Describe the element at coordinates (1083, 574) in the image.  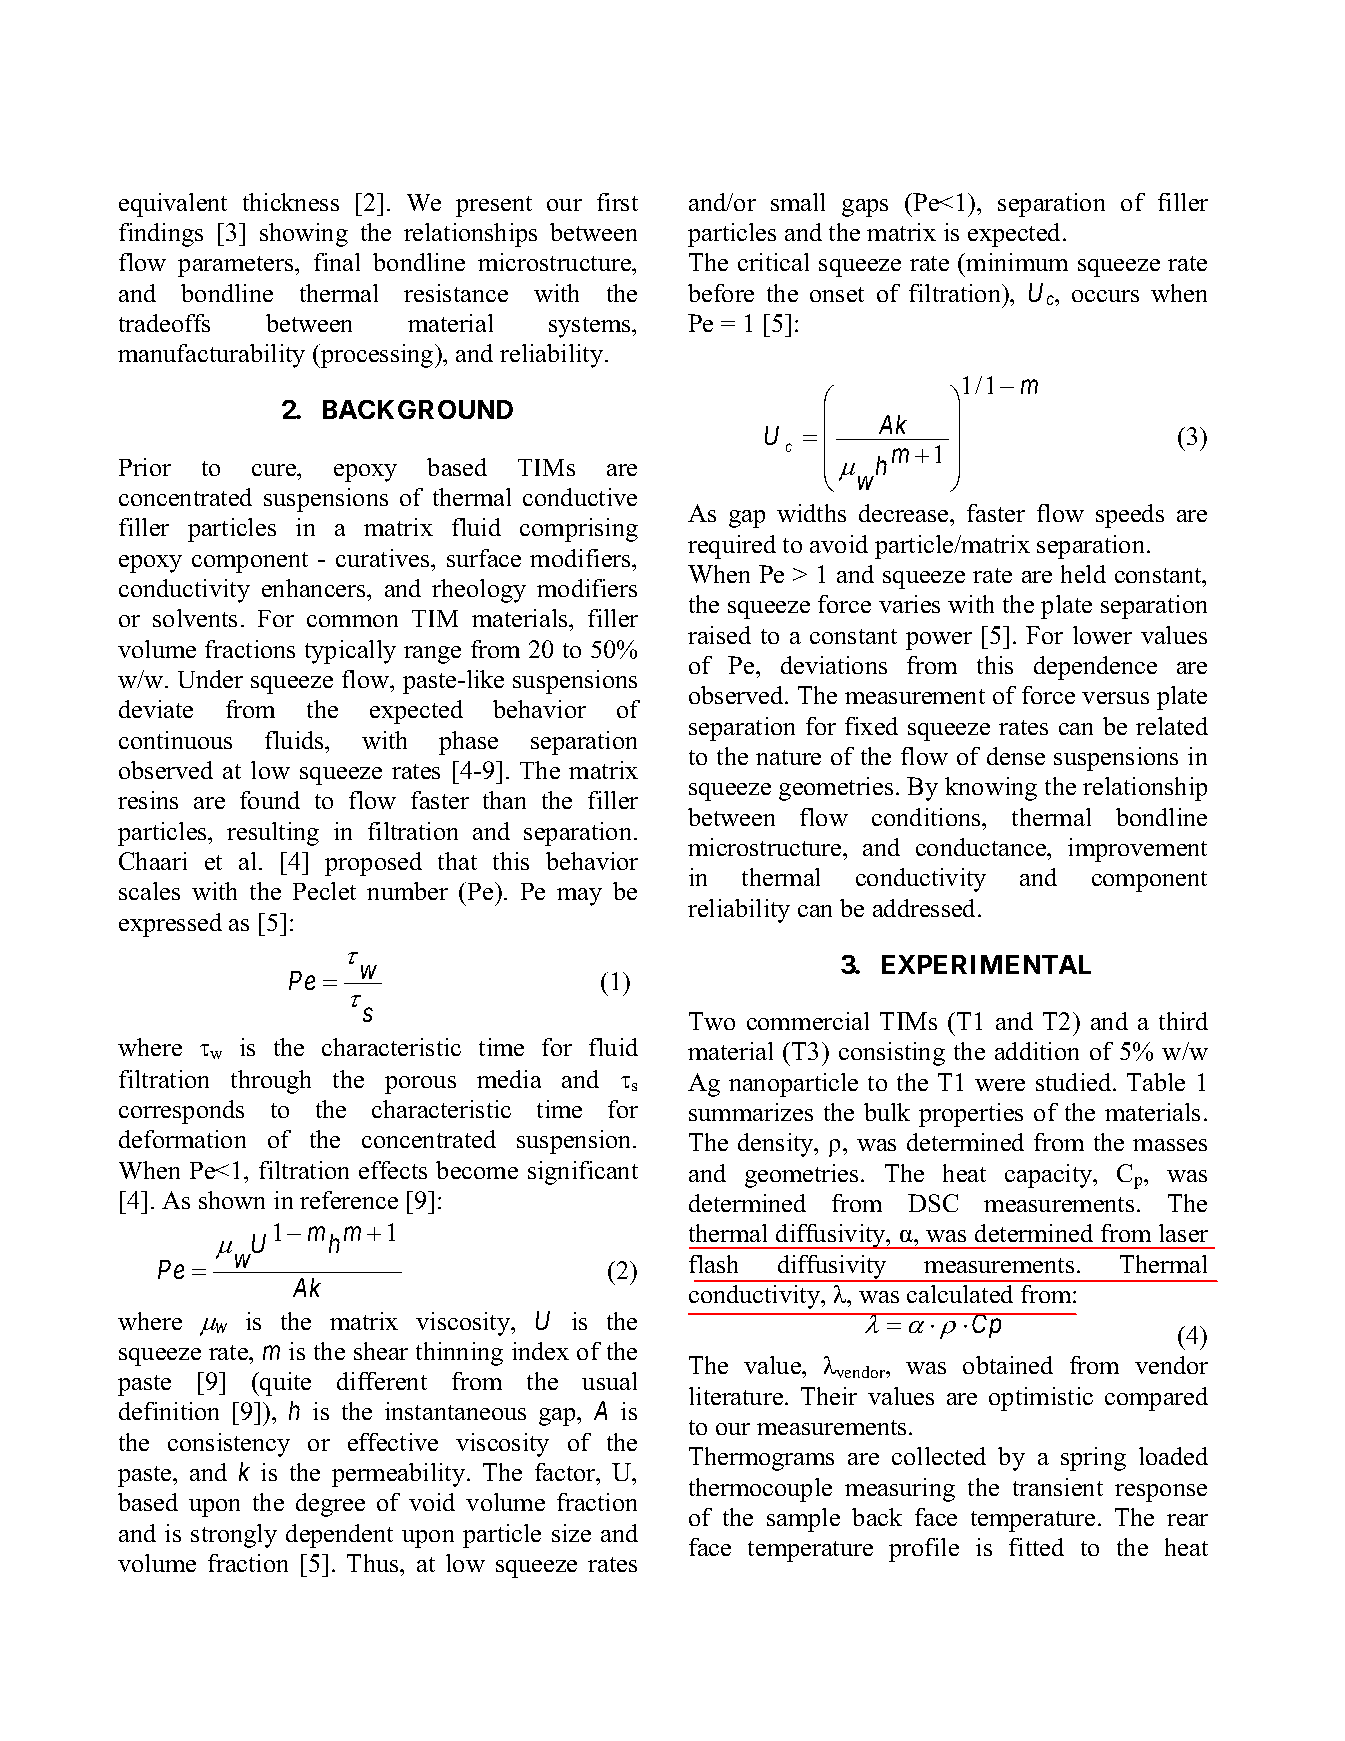
I see `held` at that location.
